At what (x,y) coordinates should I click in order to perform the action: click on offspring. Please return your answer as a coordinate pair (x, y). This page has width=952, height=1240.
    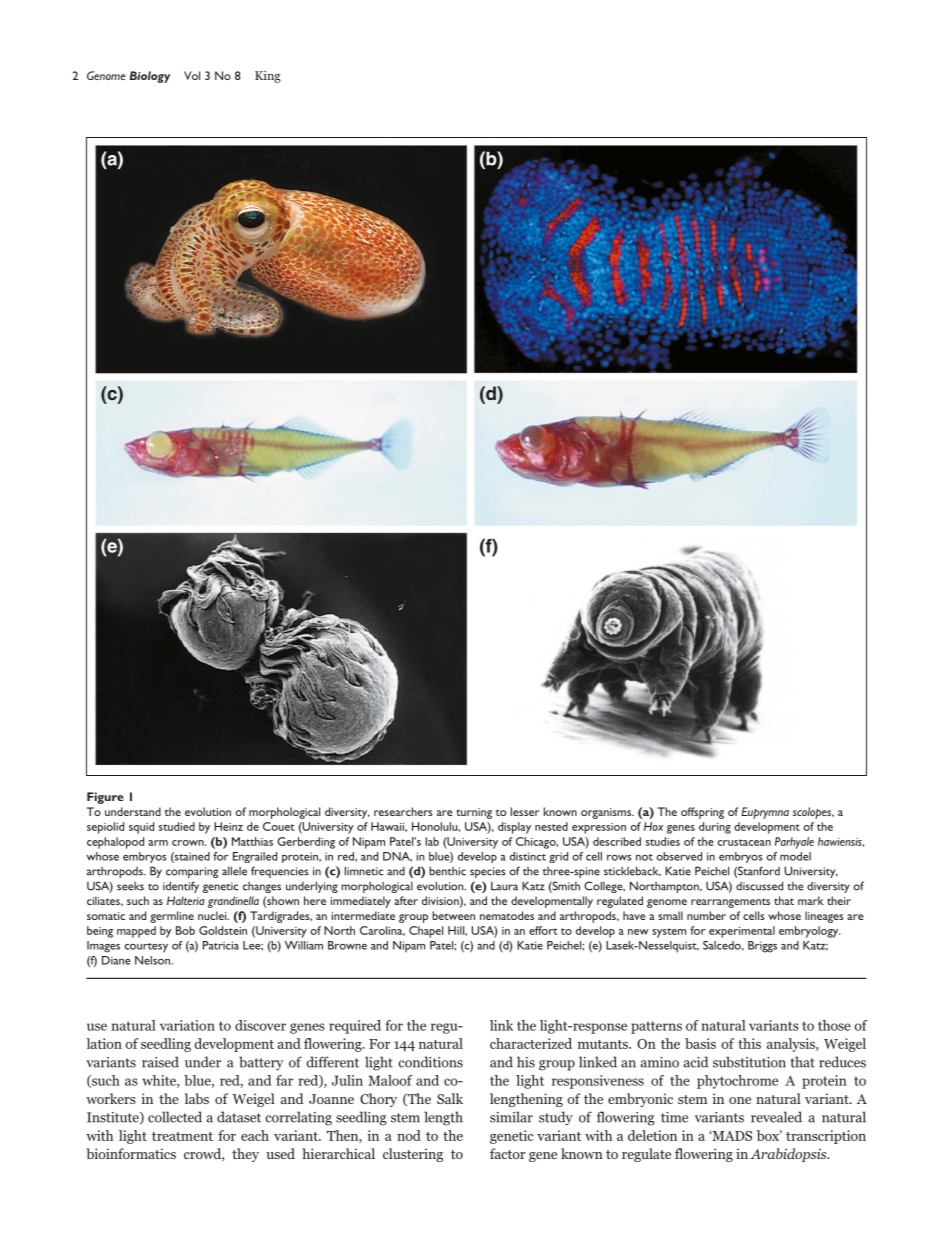
    Looking at the image, I should click on (702, 813).
